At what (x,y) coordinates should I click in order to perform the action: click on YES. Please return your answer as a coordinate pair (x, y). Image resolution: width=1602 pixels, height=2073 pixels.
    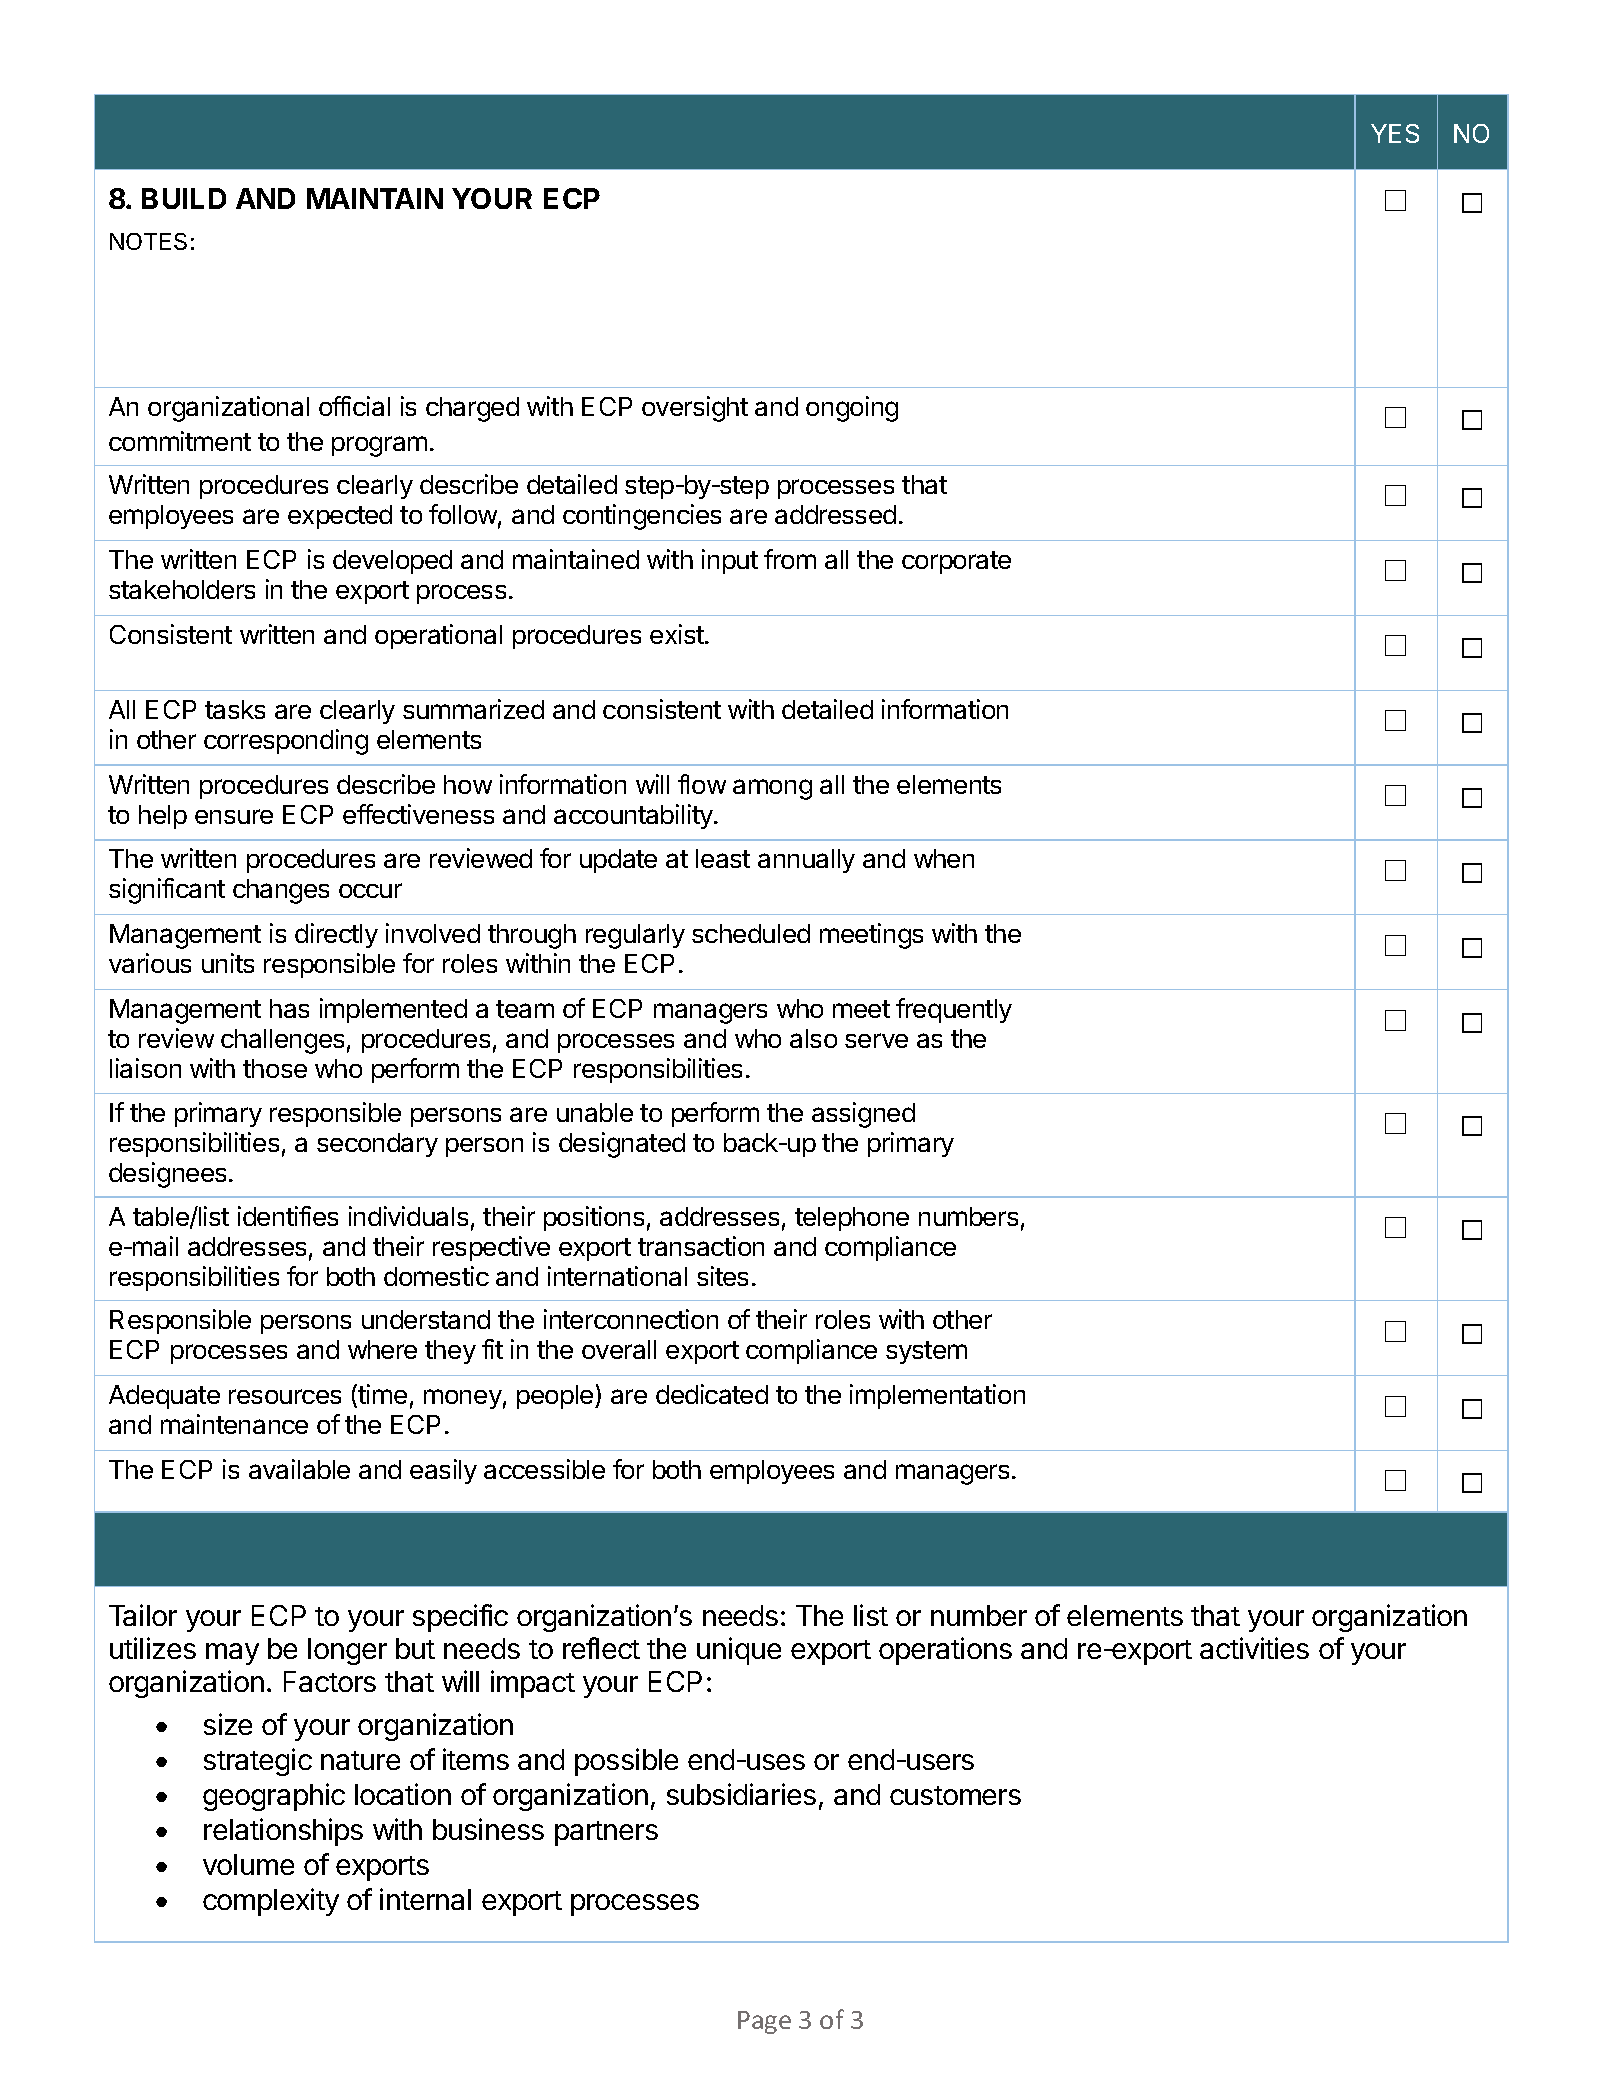
    Looking at the image, I should click on (1395, 133).
